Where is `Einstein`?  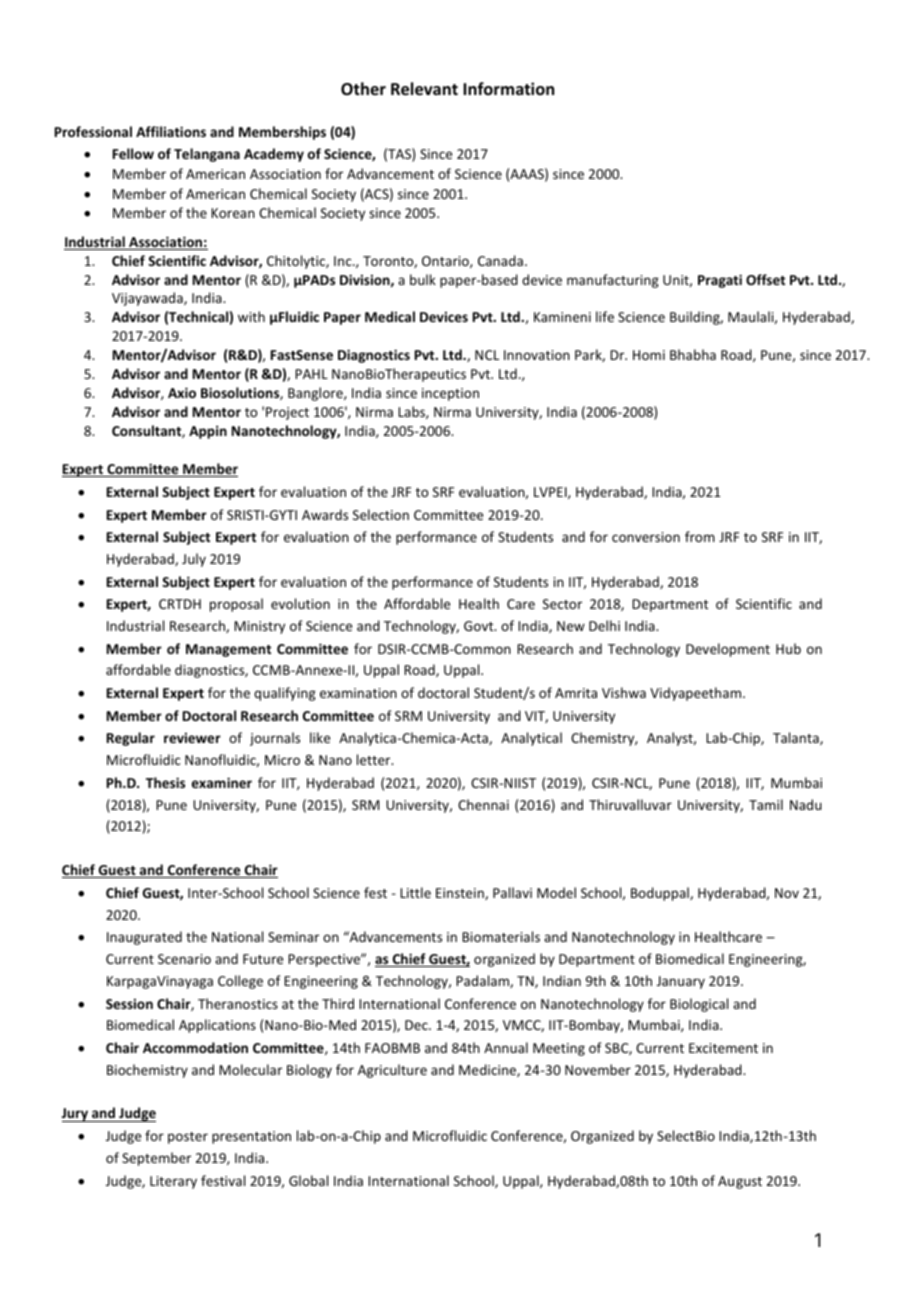 Einstein is located at coordinates (461, 894).
